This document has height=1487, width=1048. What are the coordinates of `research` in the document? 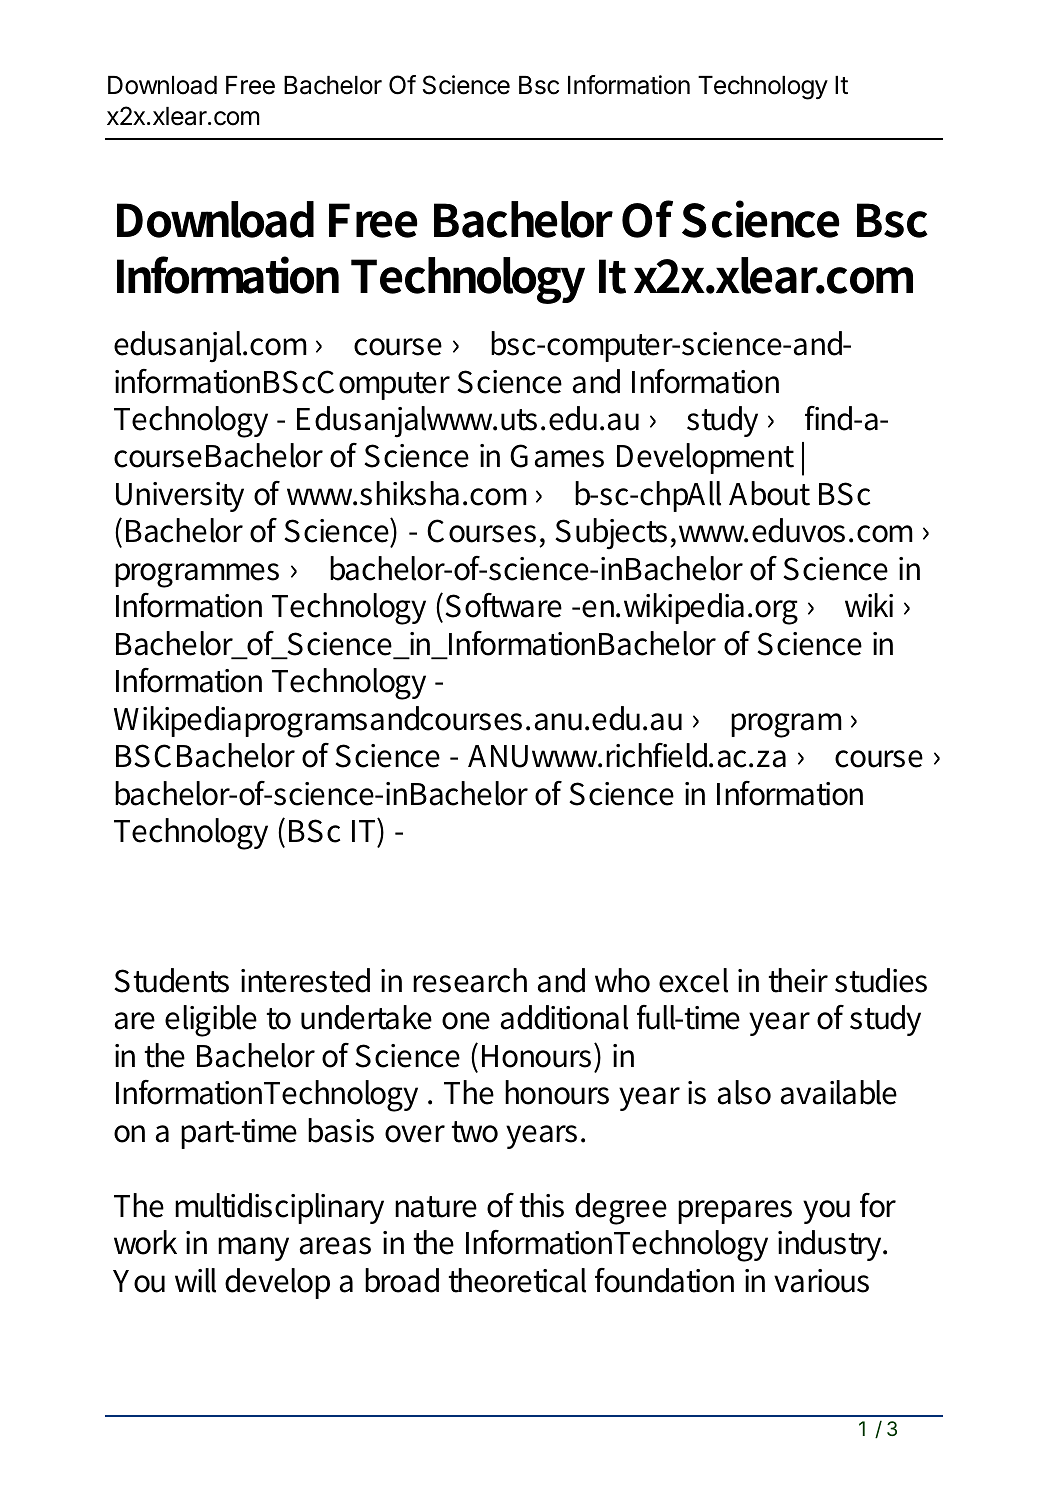 It's located at (470, 980).
